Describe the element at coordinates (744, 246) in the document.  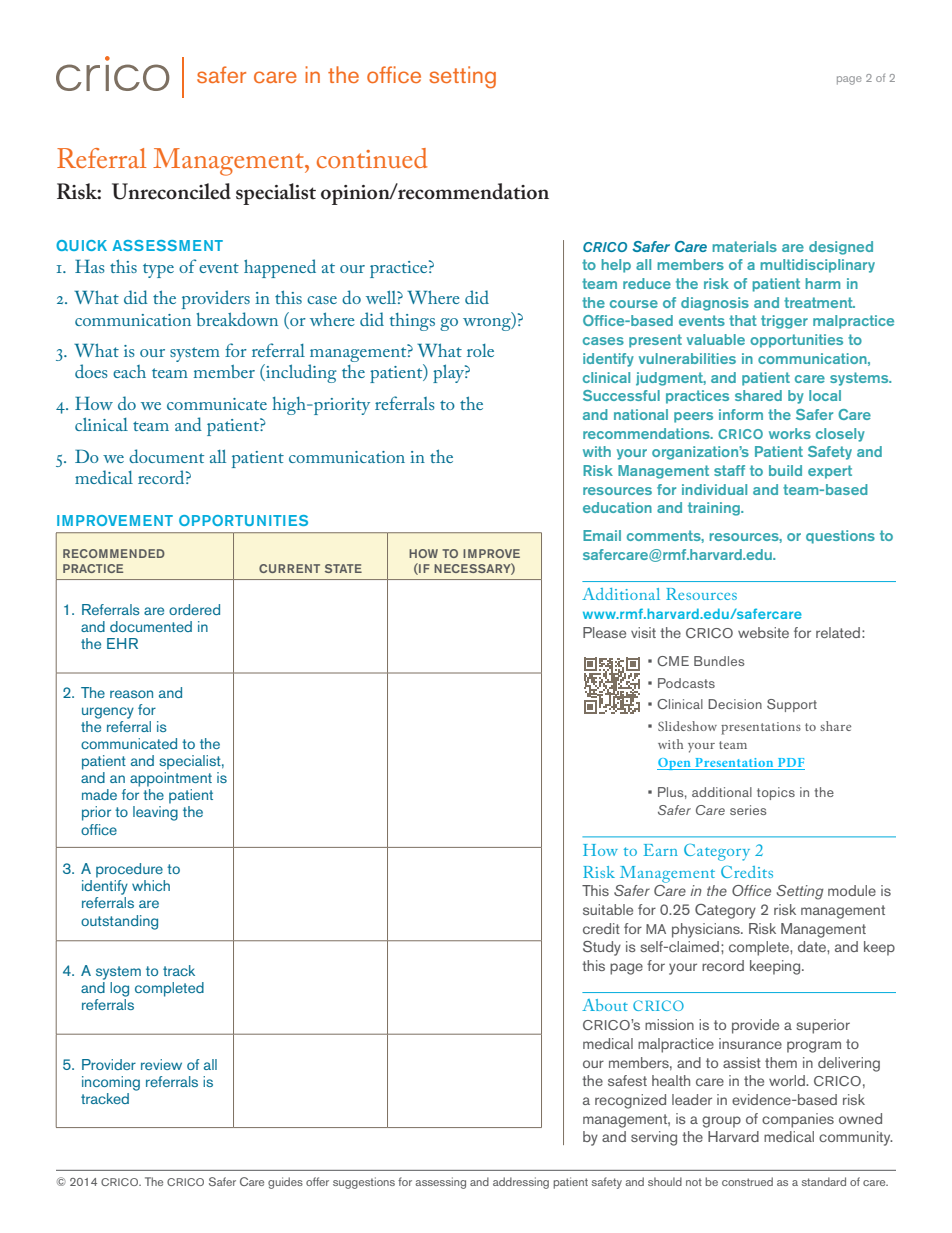
I see `materials` at that location.
